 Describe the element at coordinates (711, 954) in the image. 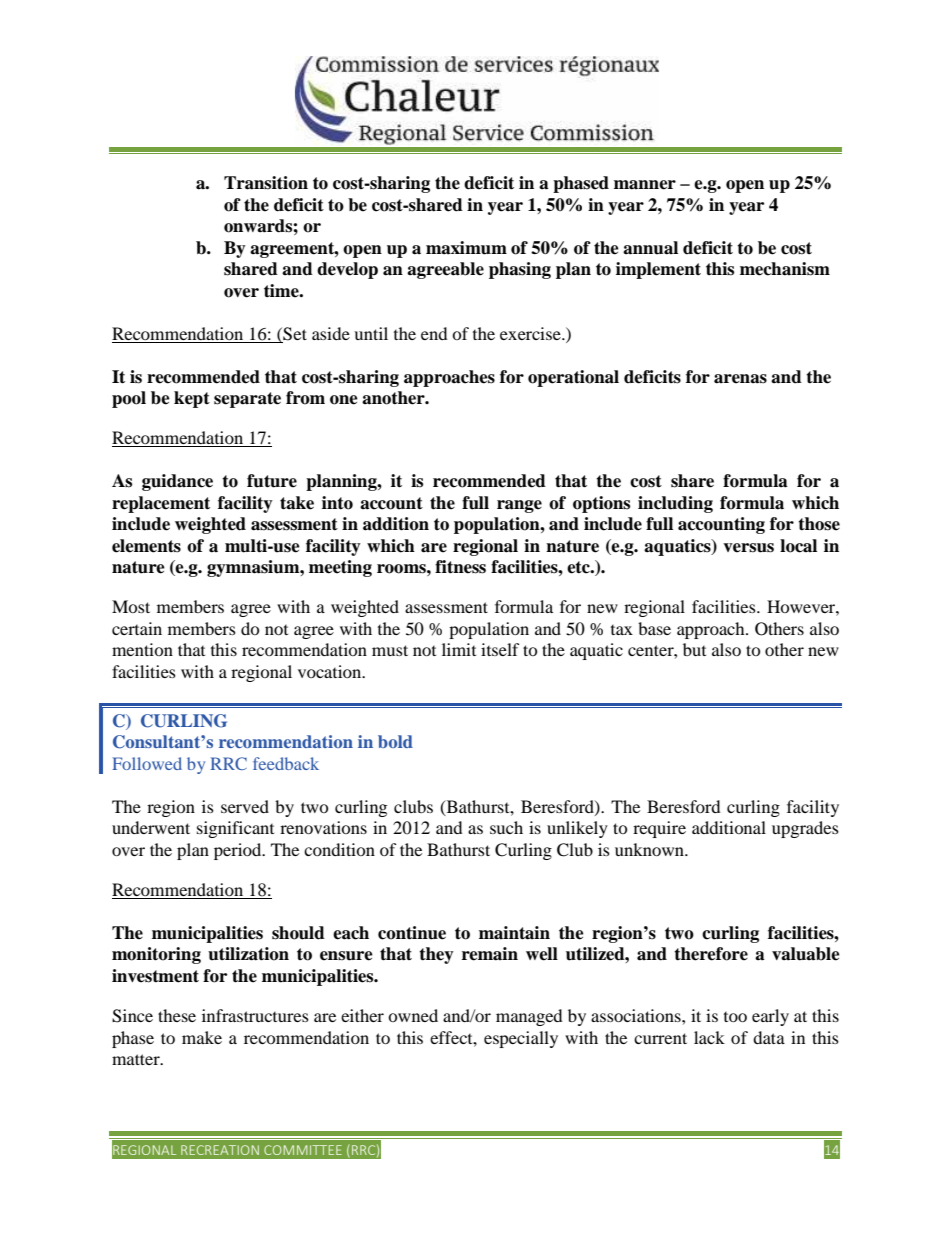

I see `therefore` at that location.
